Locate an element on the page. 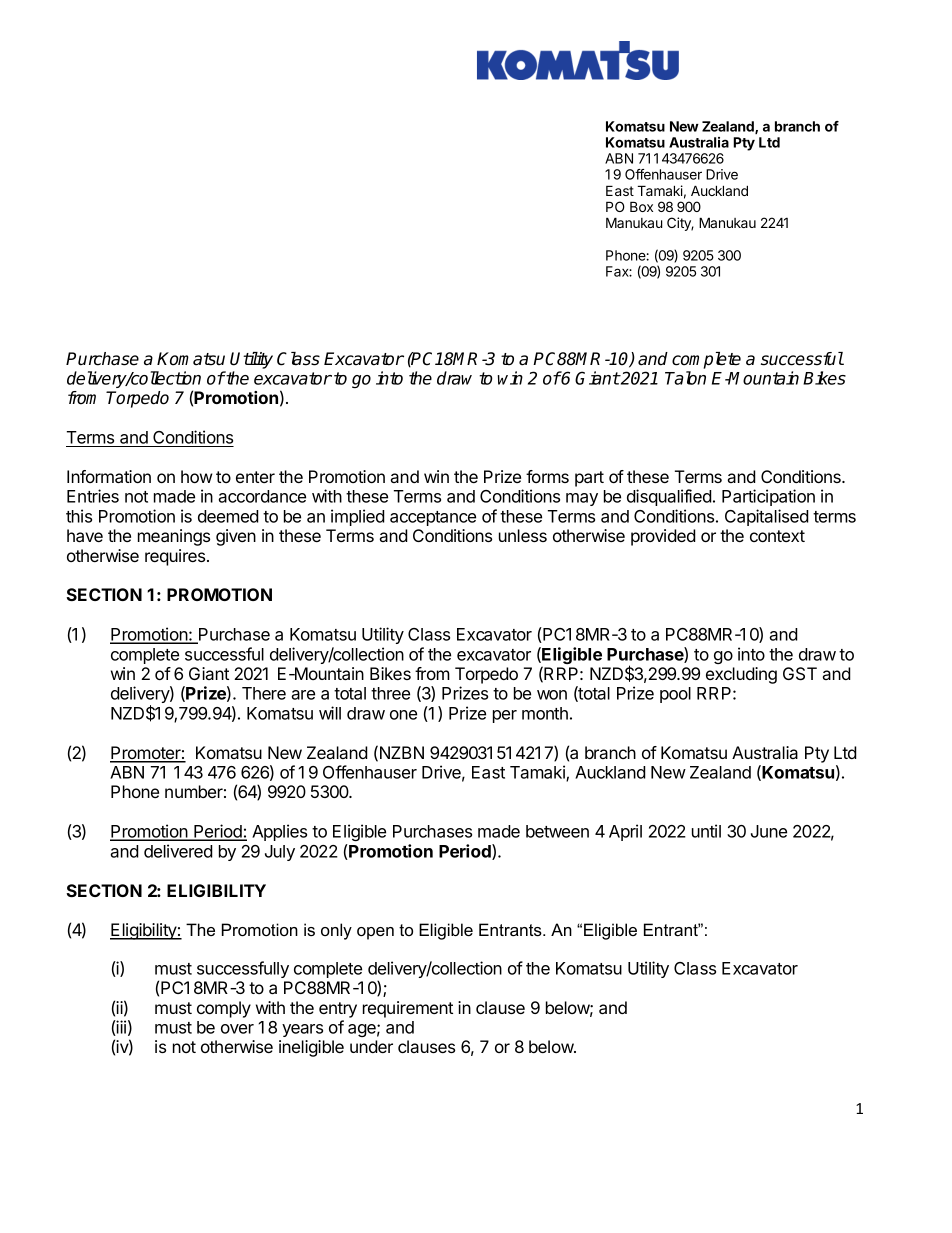 This document has height=1233, width=952. between is located at coordinates (557, 831).
